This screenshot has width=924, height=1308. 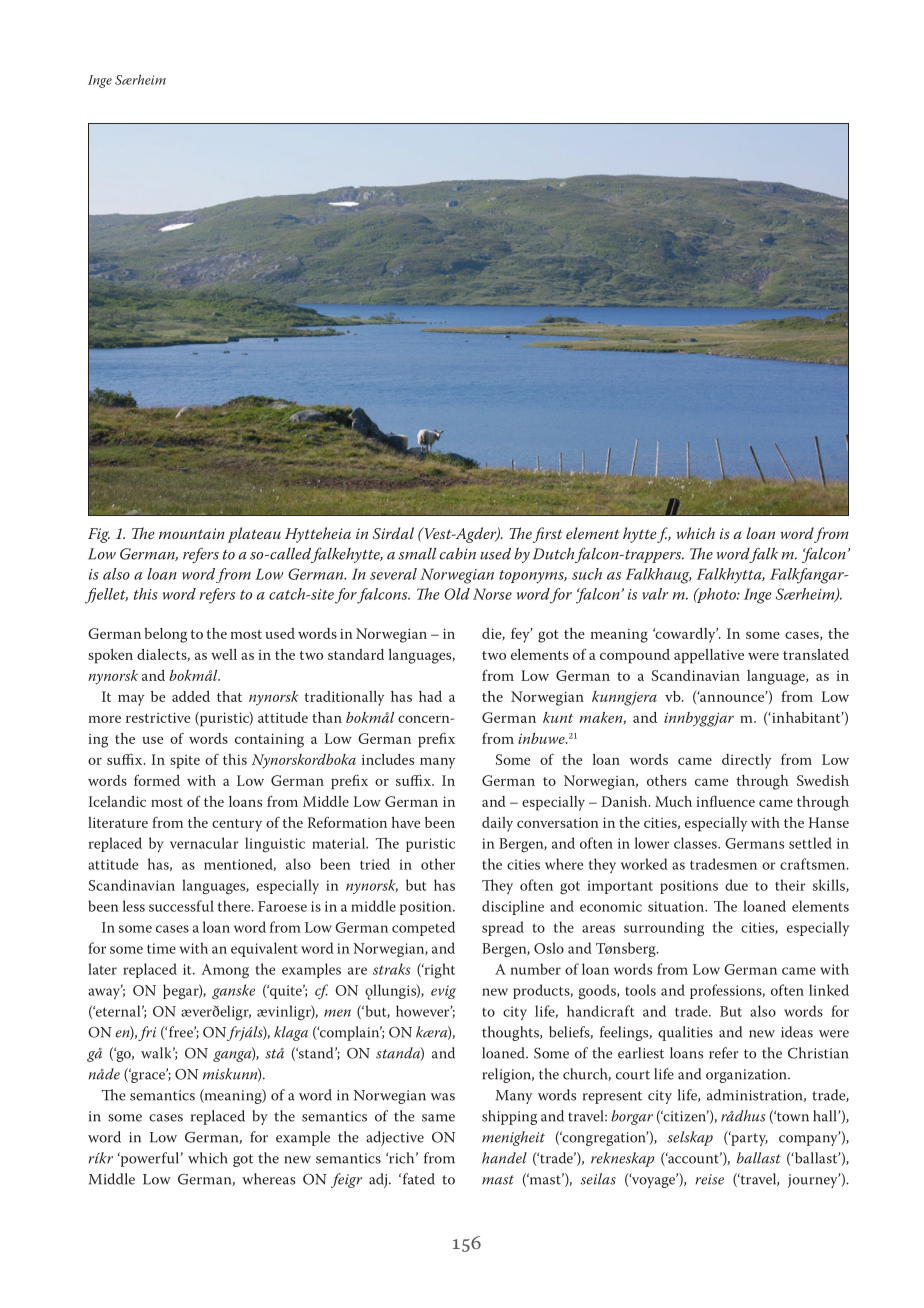 I want to click on translated, so click(x=816, y=654).
